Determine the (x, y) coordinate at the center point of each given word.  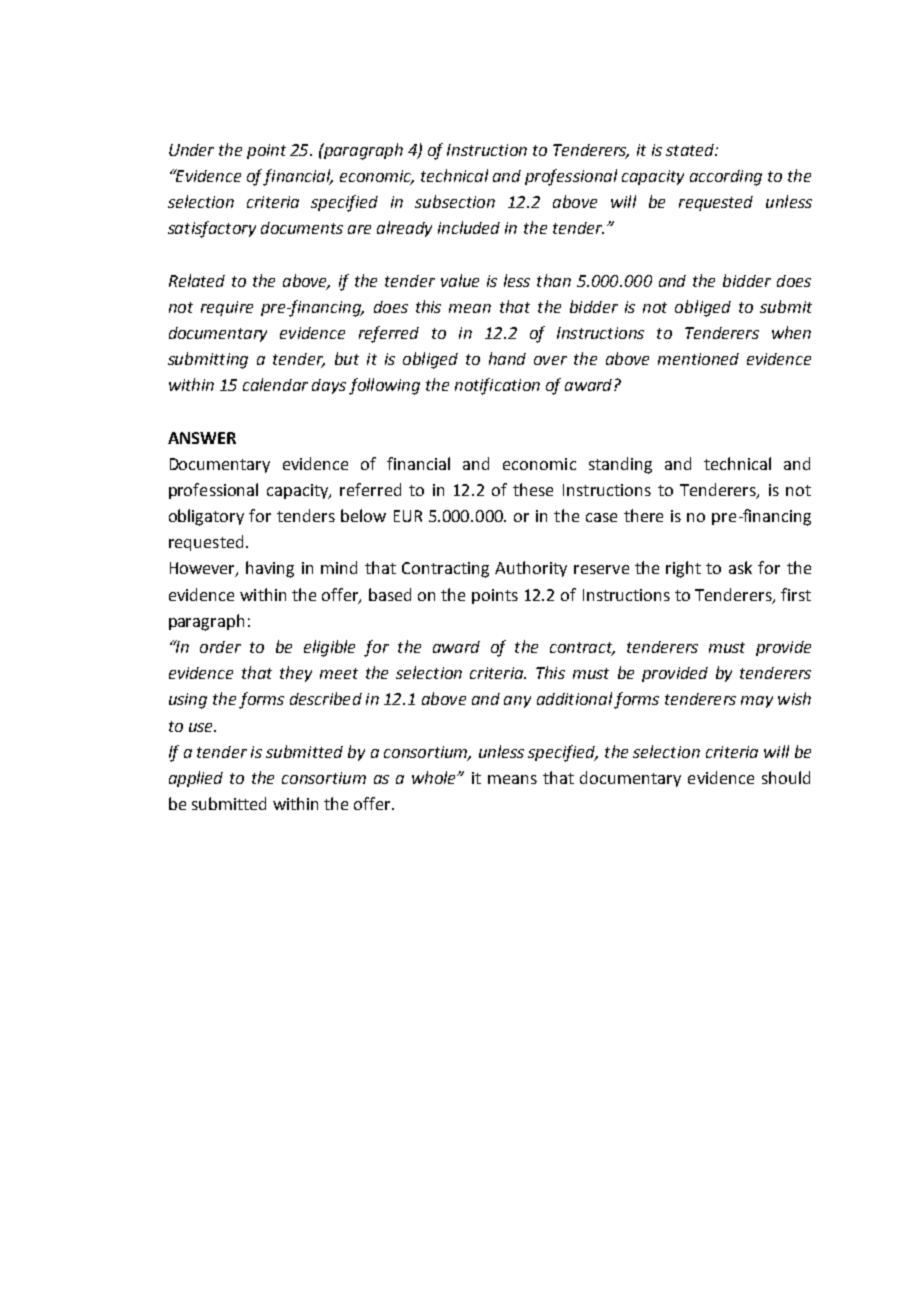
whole (435, 777)
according (726, 178)
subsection (455, 201)
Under (191, 150)
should (786, 777)
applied (196, 779)
